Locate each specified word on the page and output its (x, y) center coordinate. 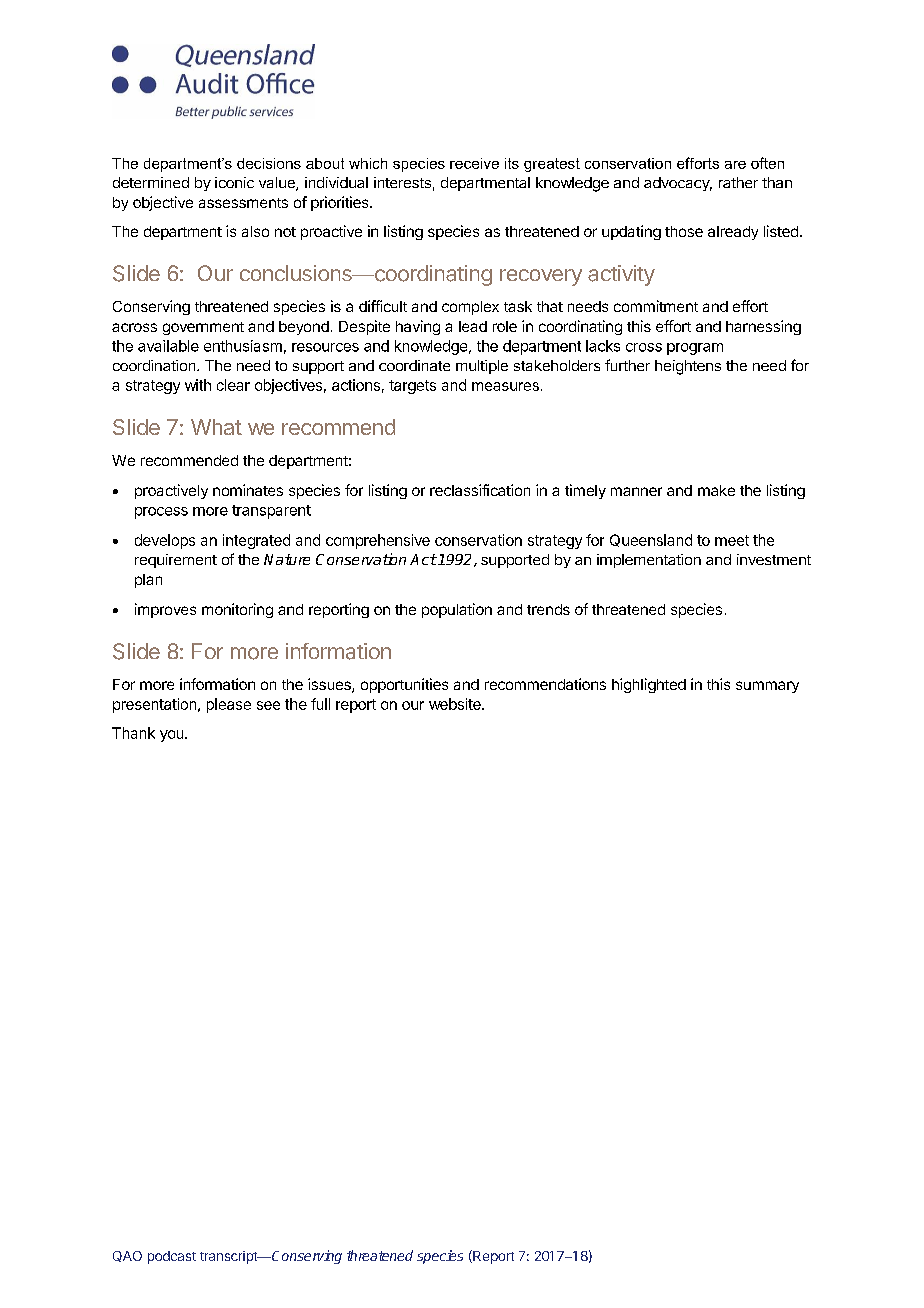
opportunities (404, 685)
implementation (649, 561)
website (456, 704)
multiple (482, 367)
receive (474, 163)
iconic (234, 182)
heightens (688, 367)
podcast (172, 1257)
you (173, 736)
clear (233, 385)
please (229, 705)
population (457, 610)
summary (767, 687)
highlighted (649, 685)
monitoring (237, 610)
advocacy (678, 184)
